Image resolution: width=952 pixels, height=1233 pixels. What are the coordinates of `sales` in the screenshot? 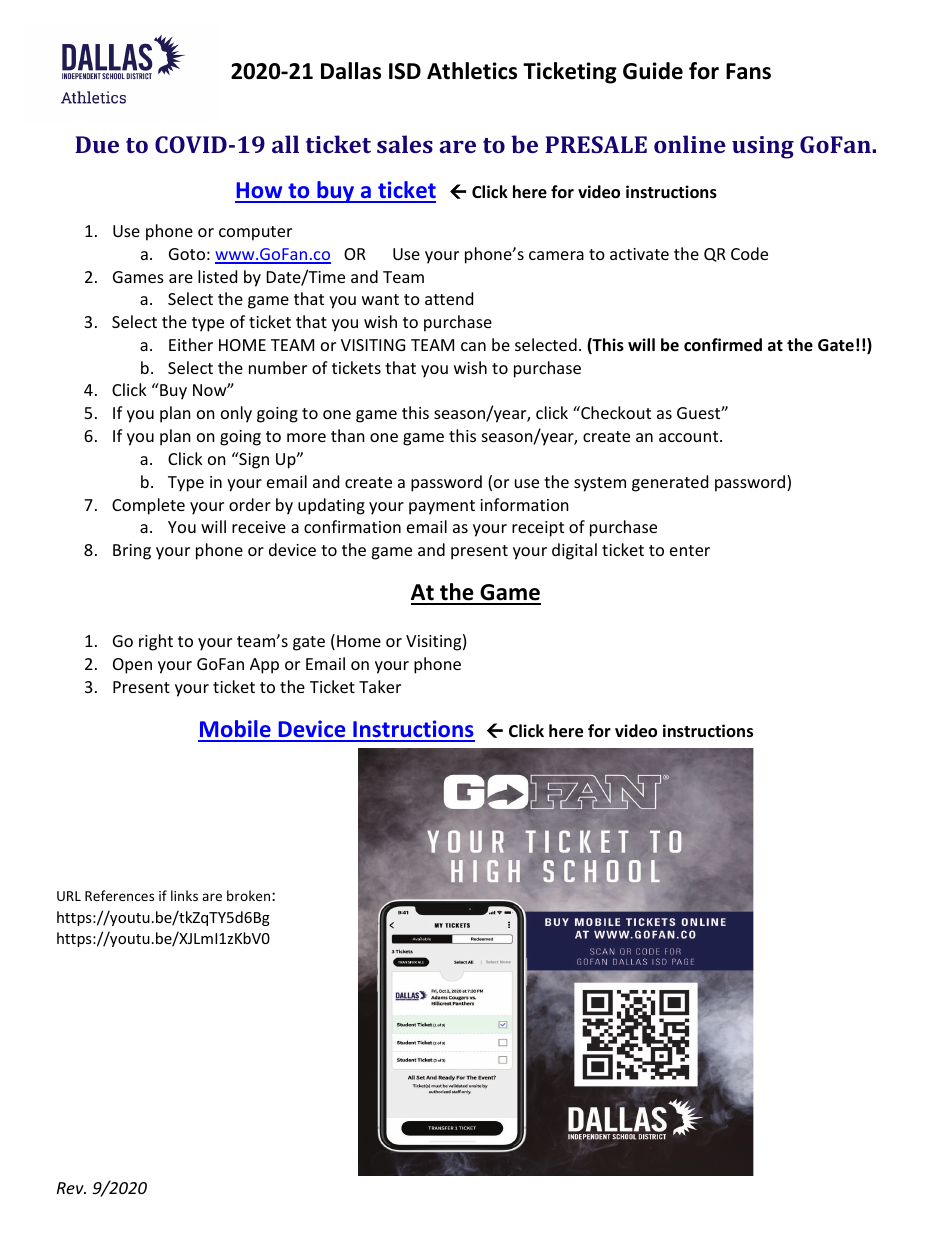 It's located at (405, 144).
